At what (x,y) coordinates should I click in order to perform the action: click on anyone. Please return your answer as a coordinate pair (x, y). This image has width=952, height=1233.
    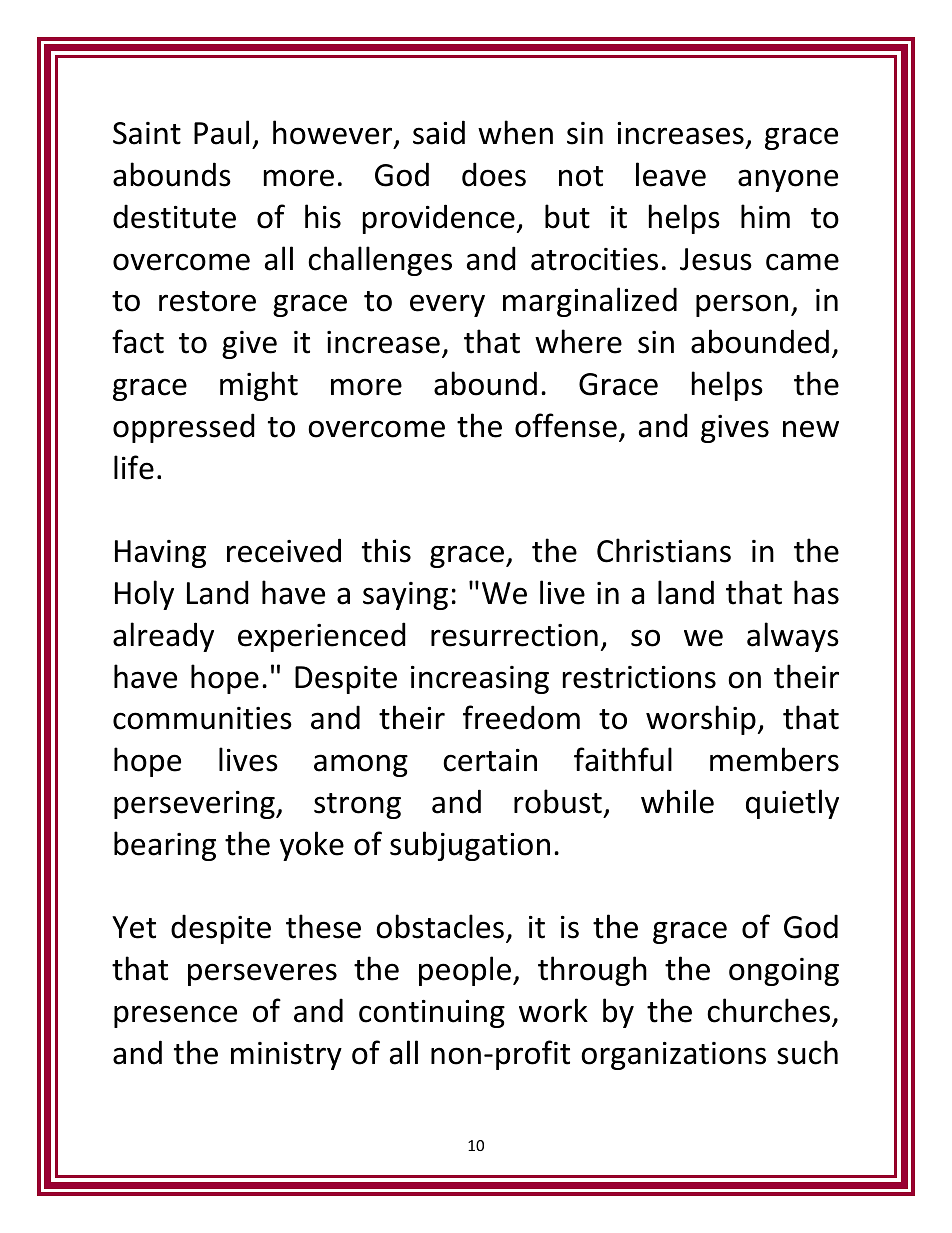
    Looking at the image, I should click on (788, 180).
